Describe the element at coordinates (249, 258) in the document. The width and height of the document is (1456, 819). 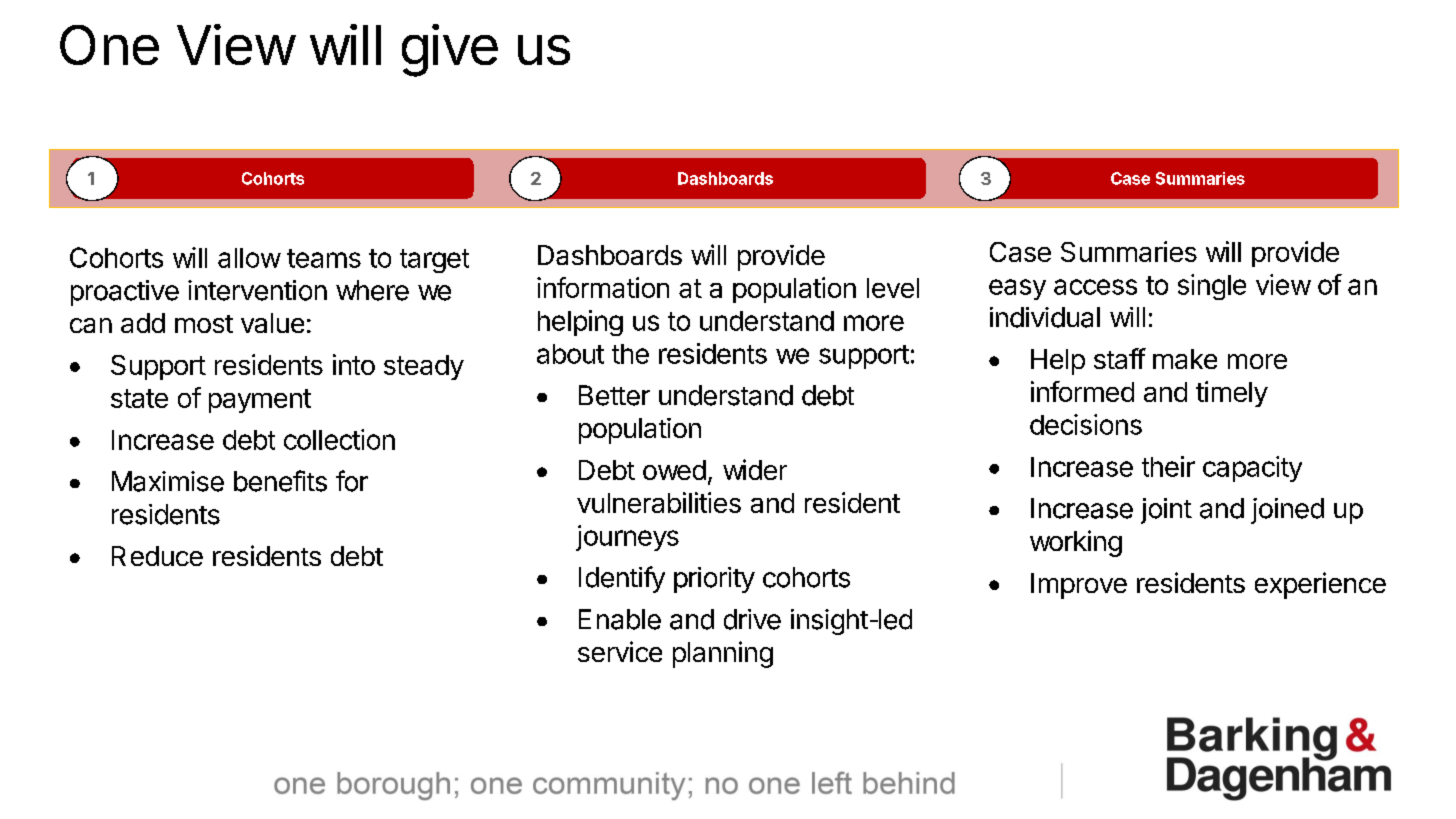
I see `allow` at that location.
